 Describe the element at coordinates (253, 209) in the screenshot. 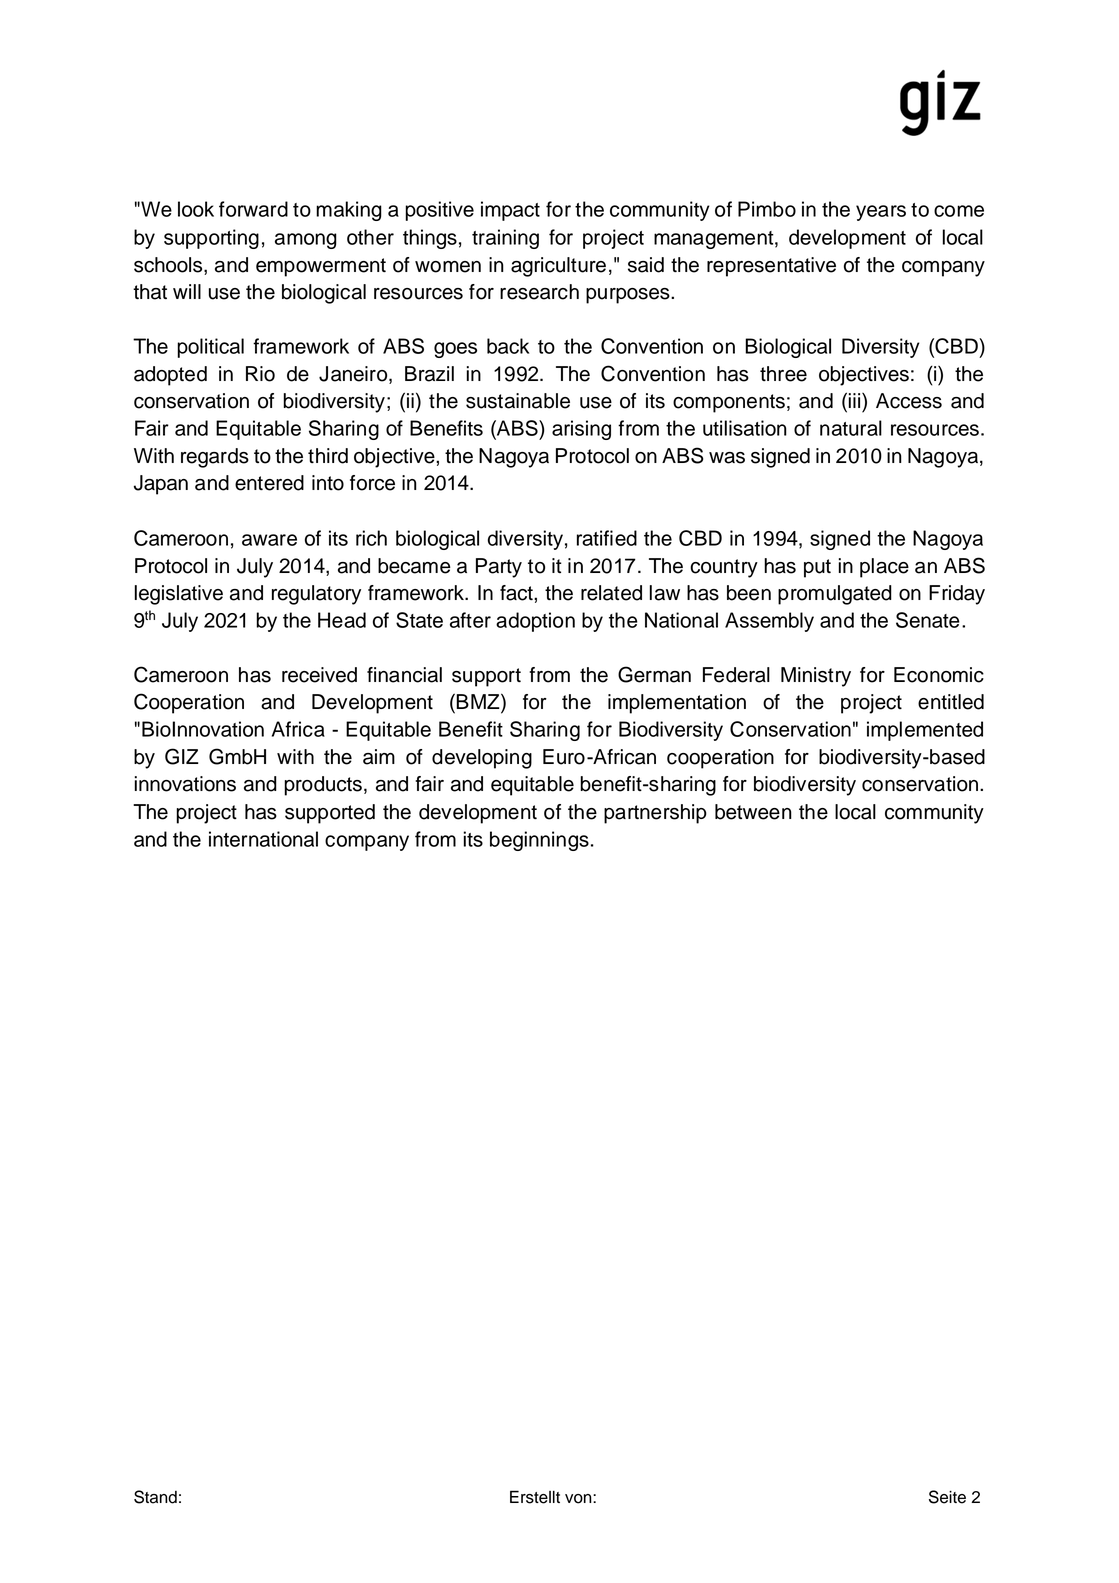

I see `forward` at that location.
